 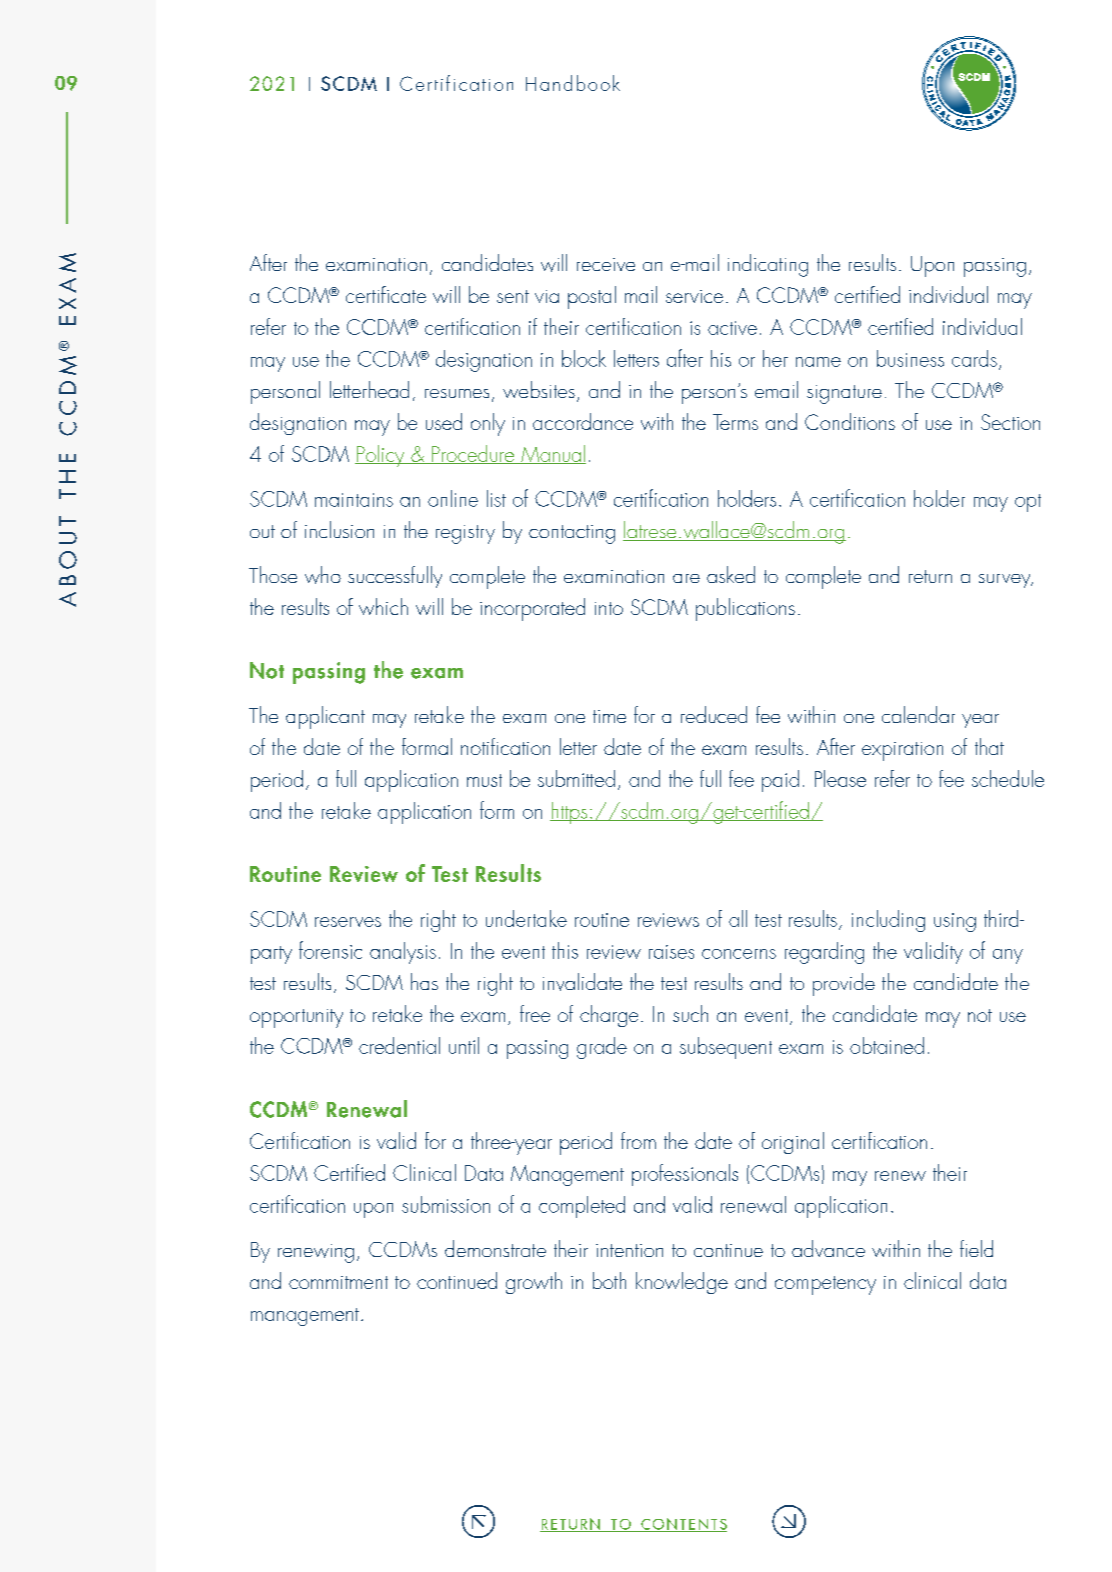 What do you see at coordinates (573, 83) in the image?
I see `Handbook` at bounding box center [573, 83].
